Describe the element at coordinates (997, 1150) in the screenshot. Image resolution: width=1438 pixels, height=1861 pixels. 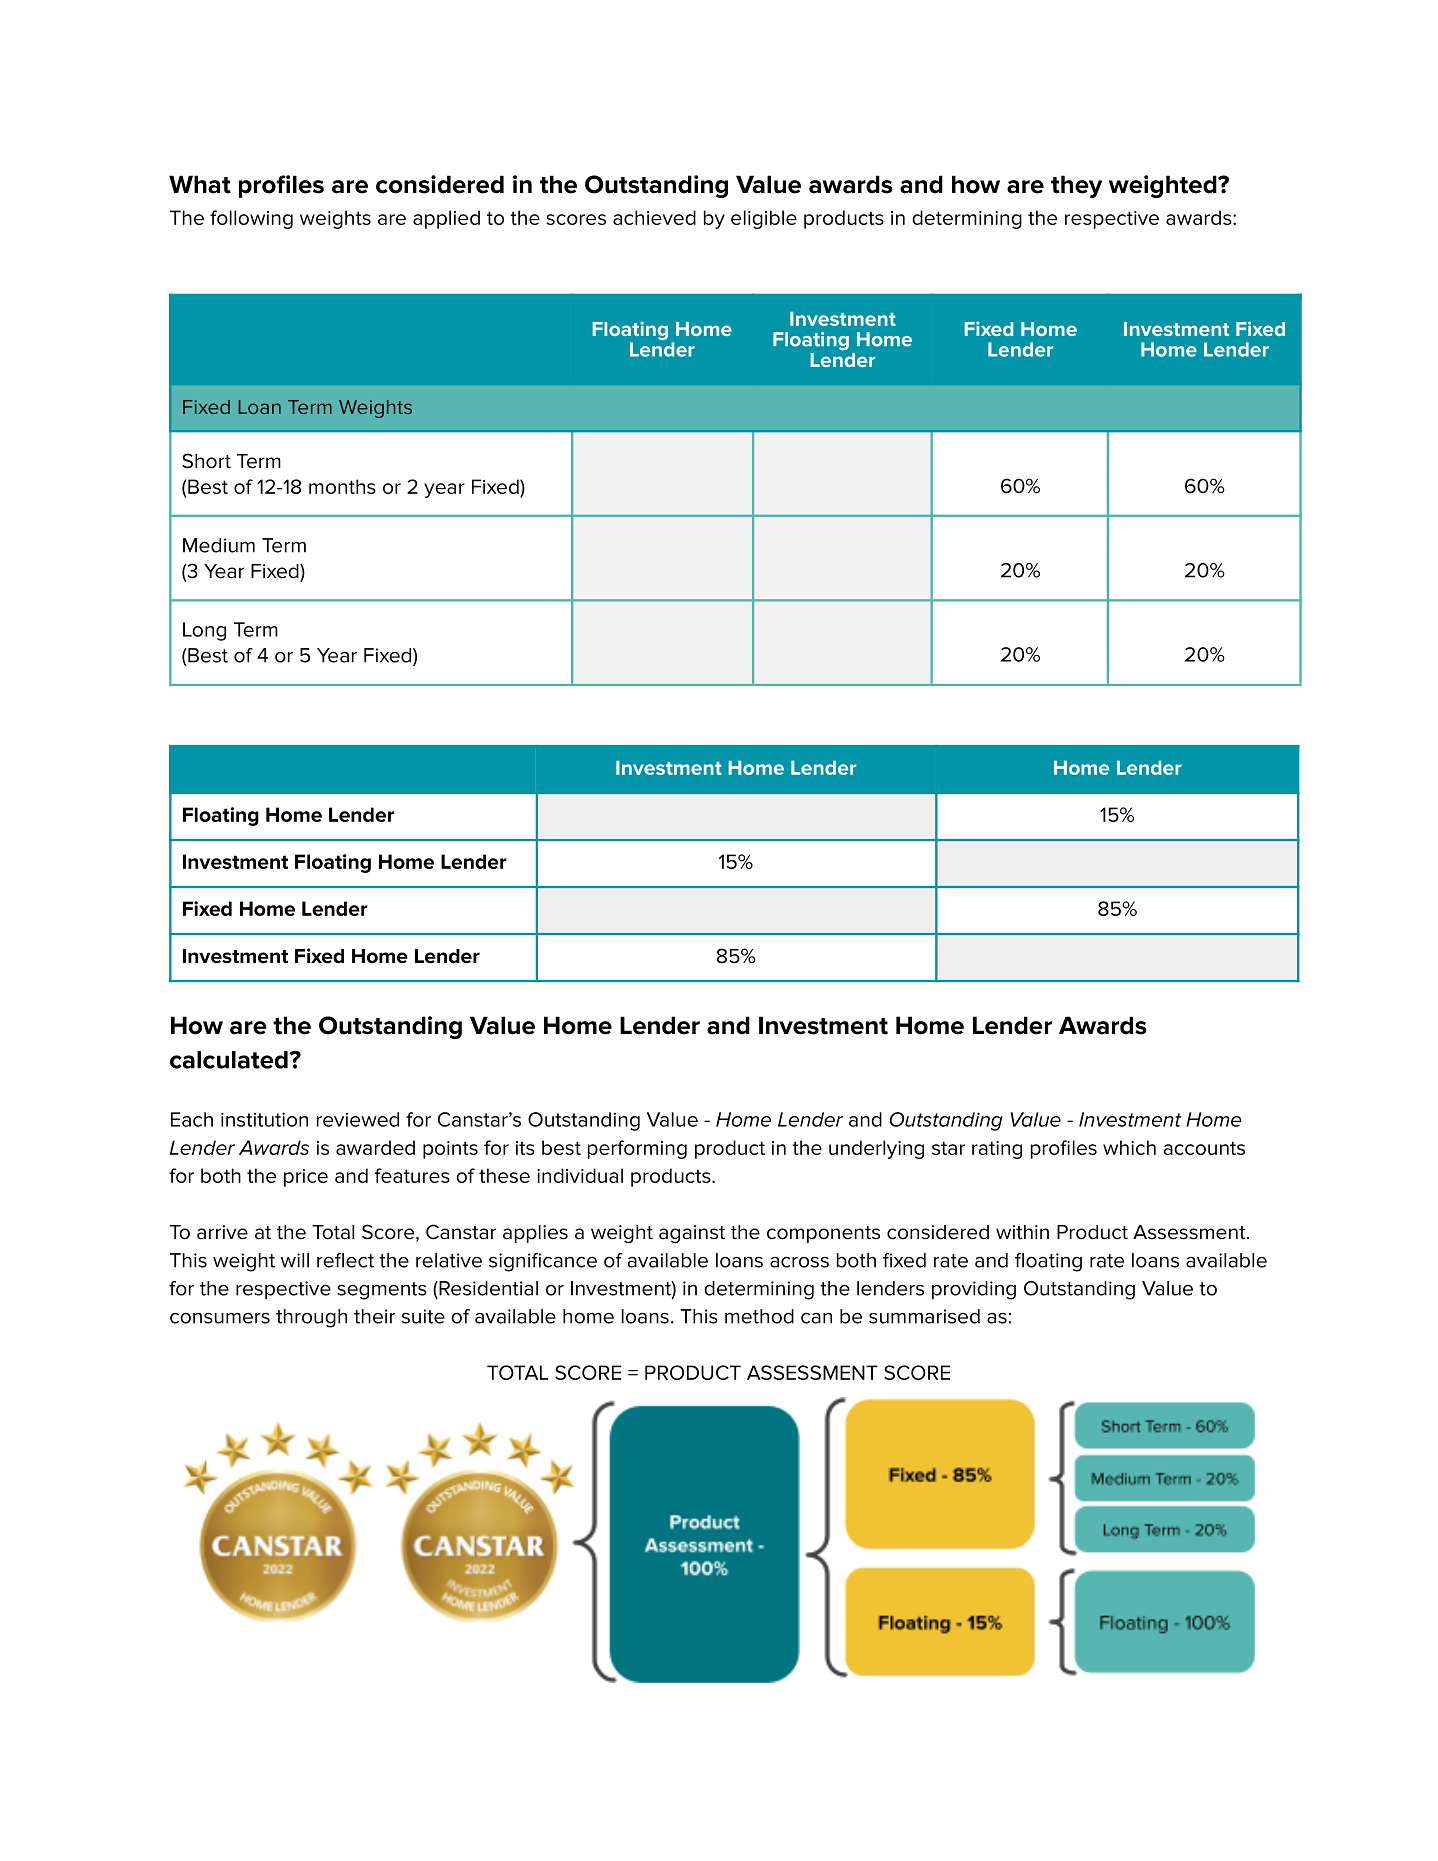
I see `rating` at that location.
